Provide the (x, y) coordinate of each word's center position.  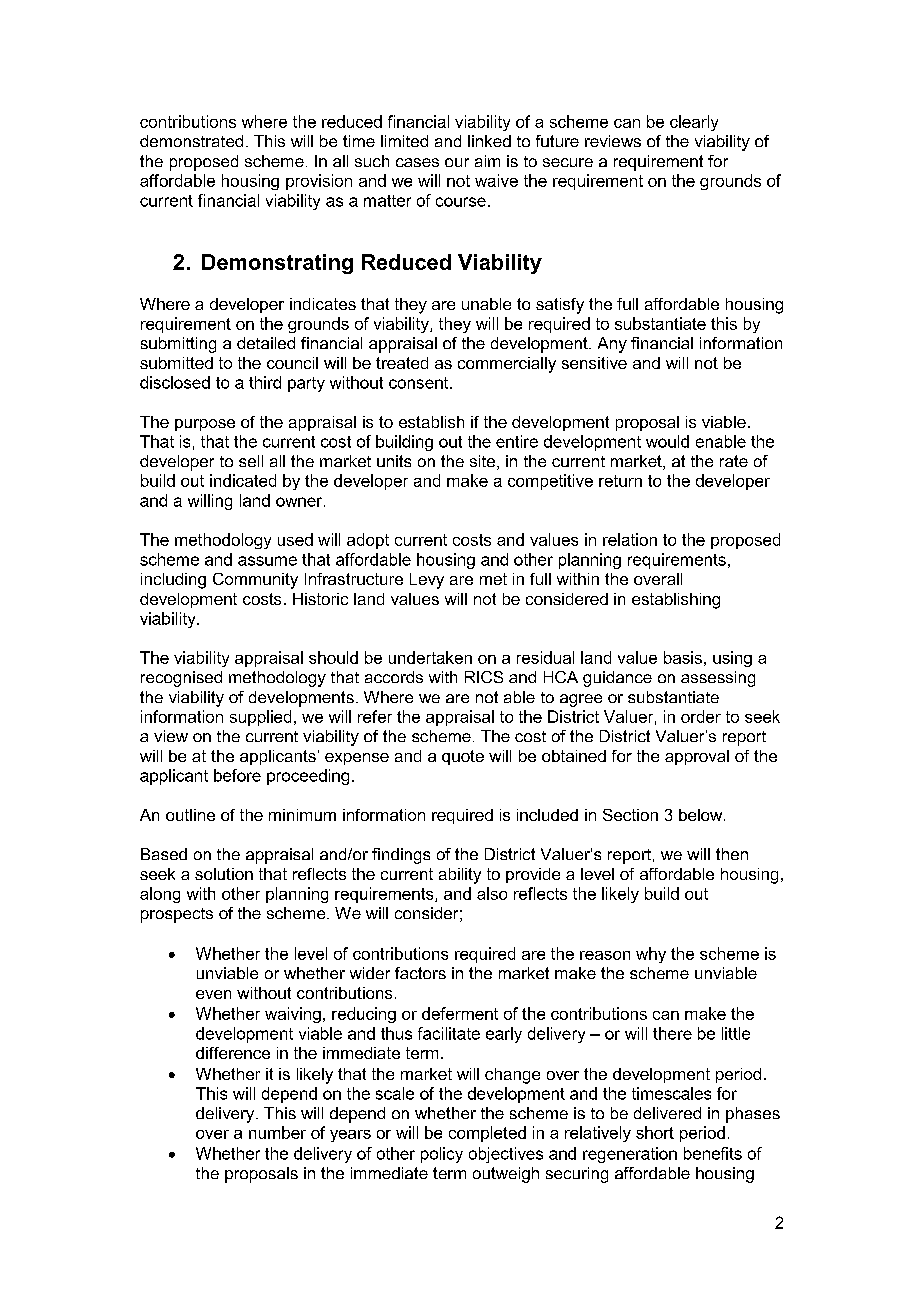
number (277, 1132)
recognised (181, 679)
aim (487, 161)
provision (319, 182)
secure (568, 162)
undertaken (430, 657)
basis (683, 657)
